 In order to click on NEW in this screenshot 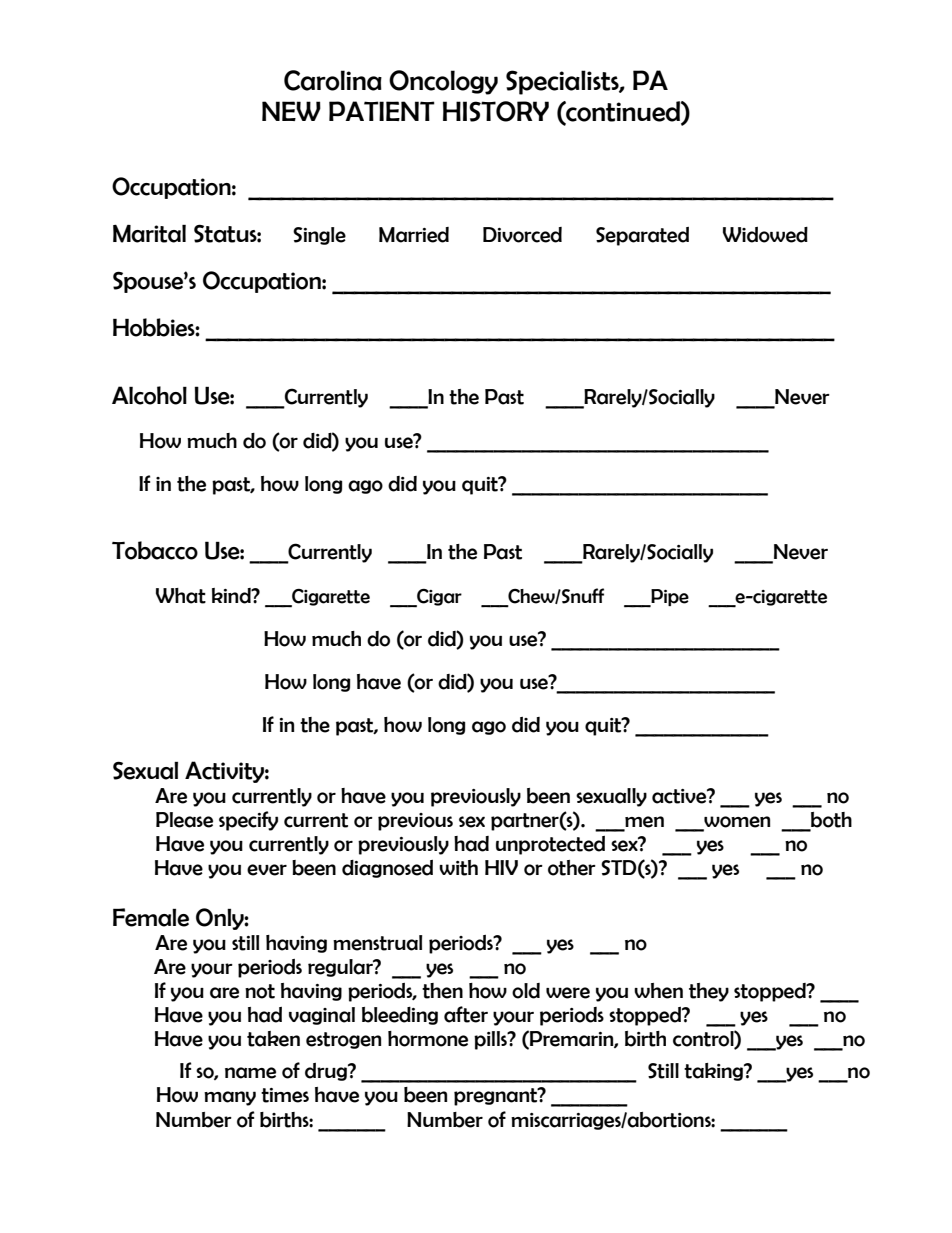, I will do `click(291, 111)`.
